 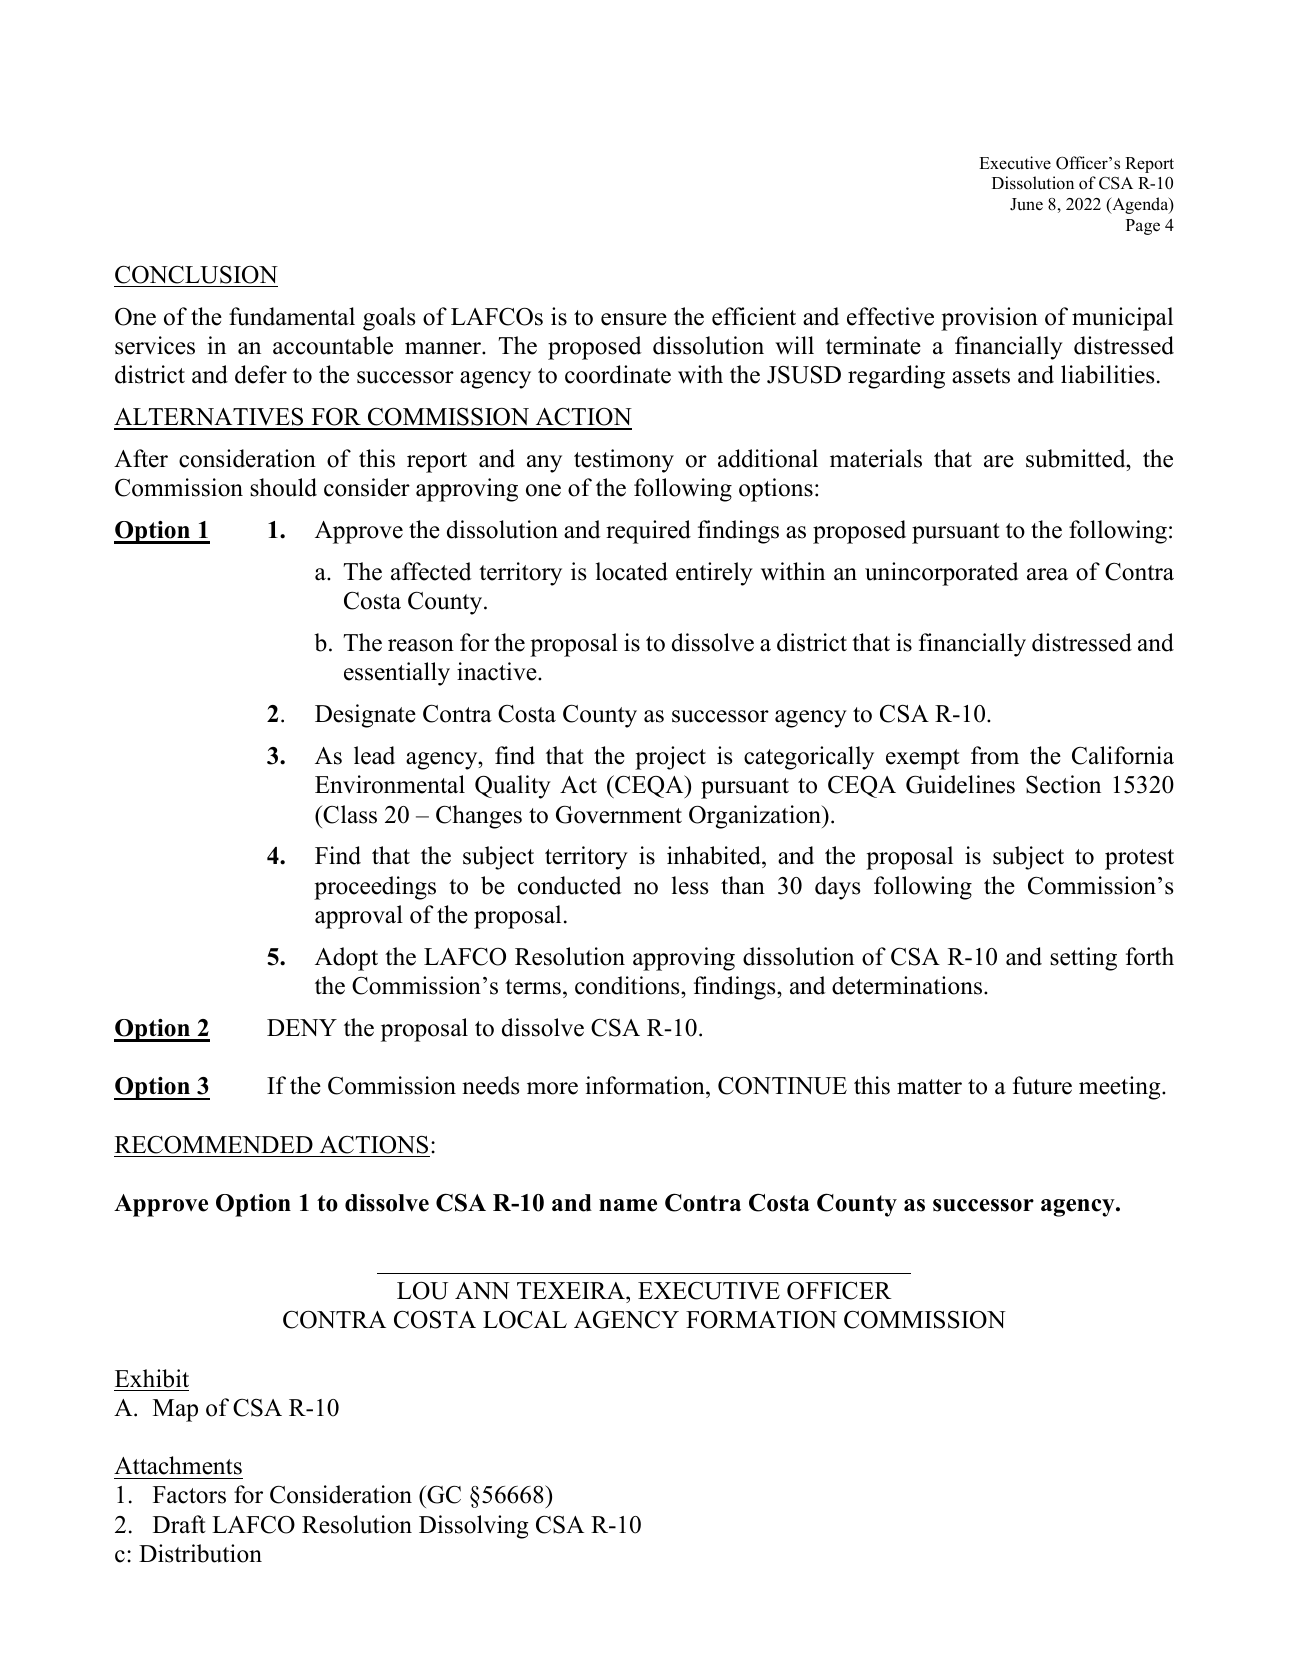 What do you see at coordinates (189, 1495) in the screenshot?
I see `Factors` at bounding box center [189, 1495].
